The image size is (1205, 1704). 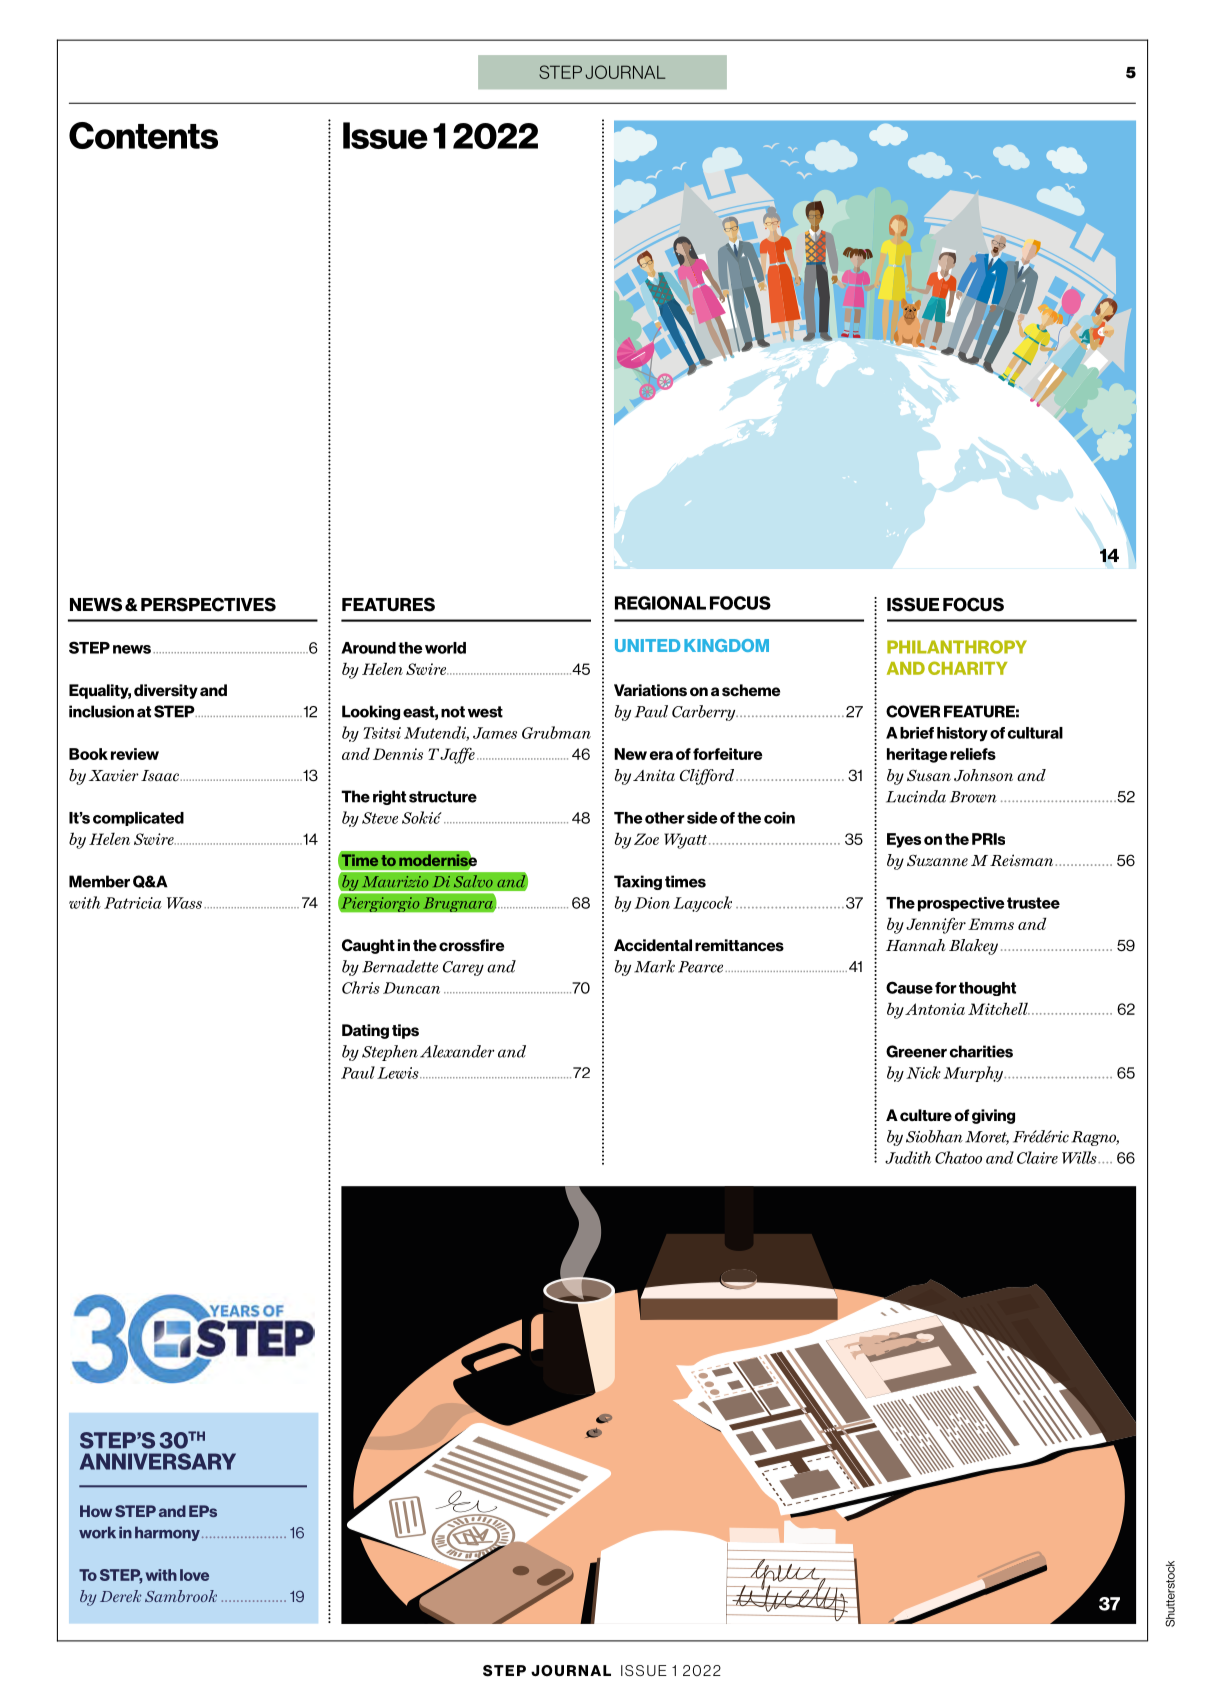 I want to click on Contents, so click(x=143, y=135).
